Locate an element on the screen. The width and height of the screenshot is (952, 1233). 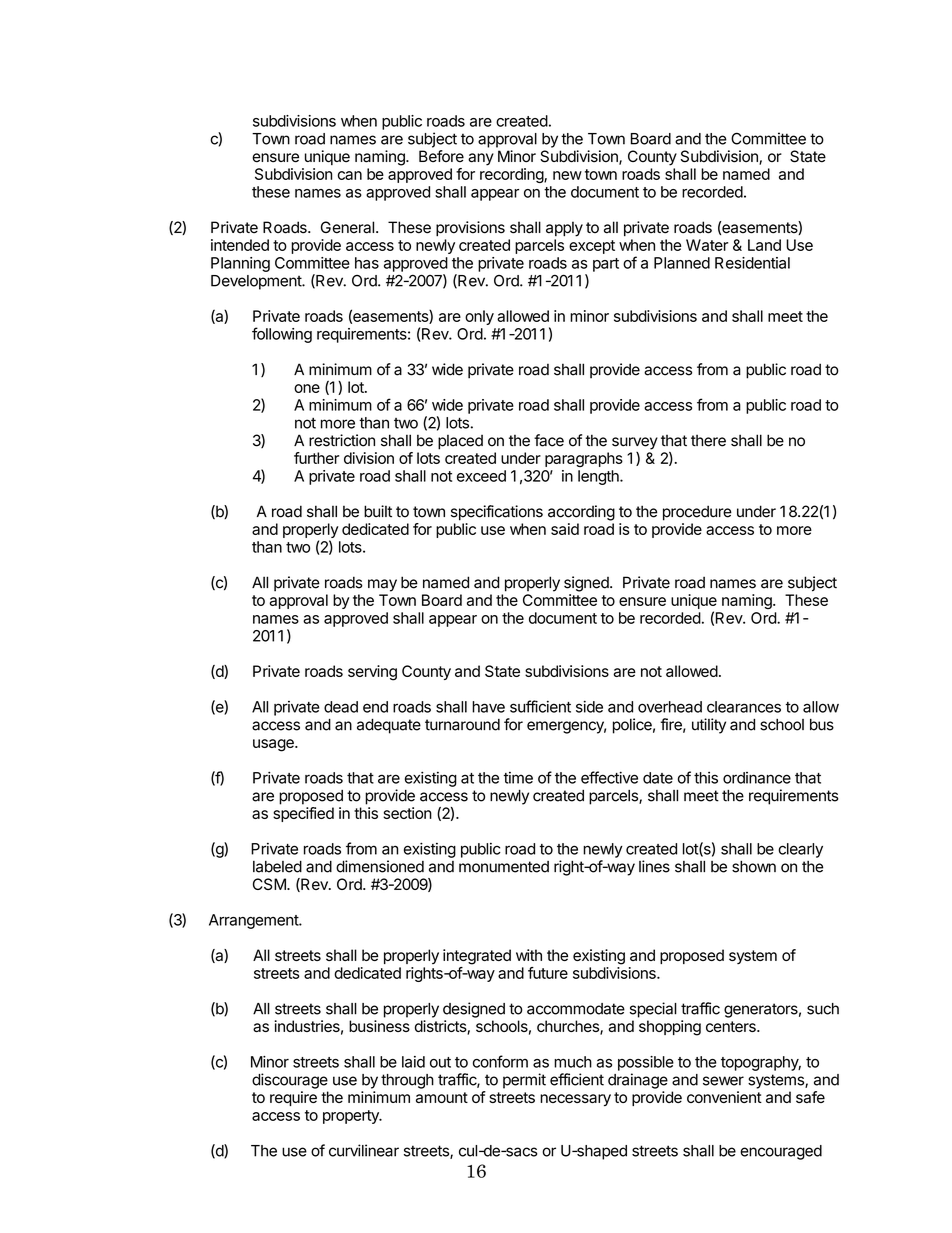
permit is located at coordinates (524, 1081).
